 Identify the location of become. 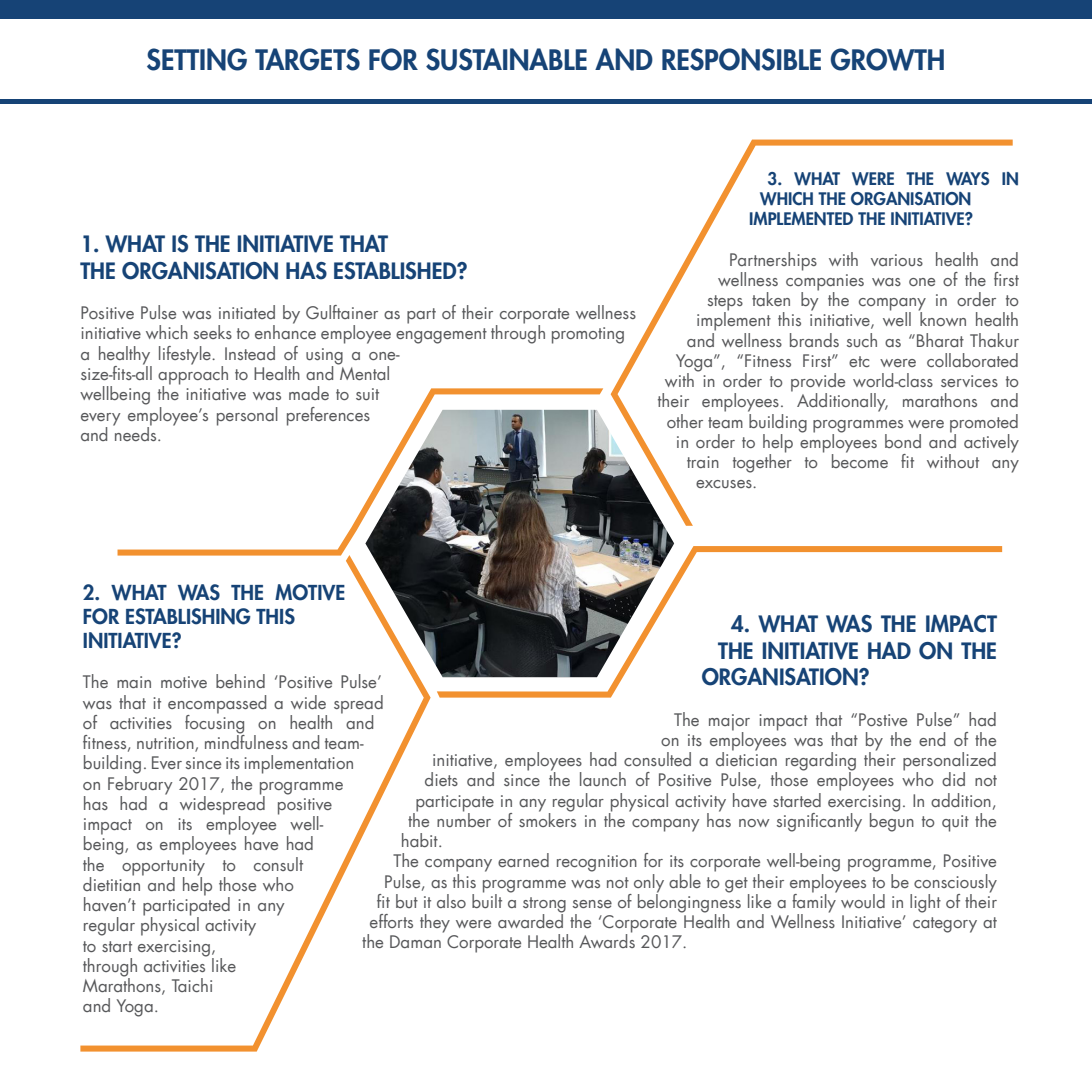
(860, 460).
